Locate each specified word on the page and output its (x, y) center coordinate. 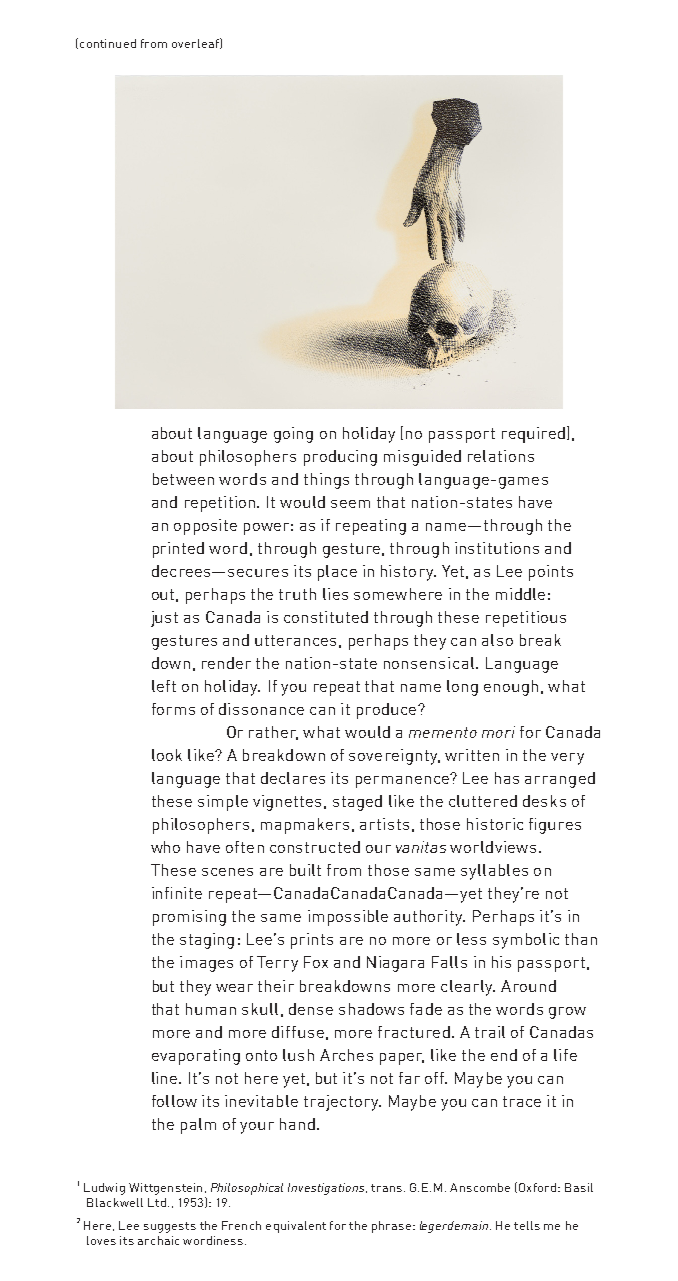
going (293, 435)
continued (108, 43)
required (533, 435)
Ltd (157, 1202)
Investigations (327, 1189)
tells (527, 1225)
